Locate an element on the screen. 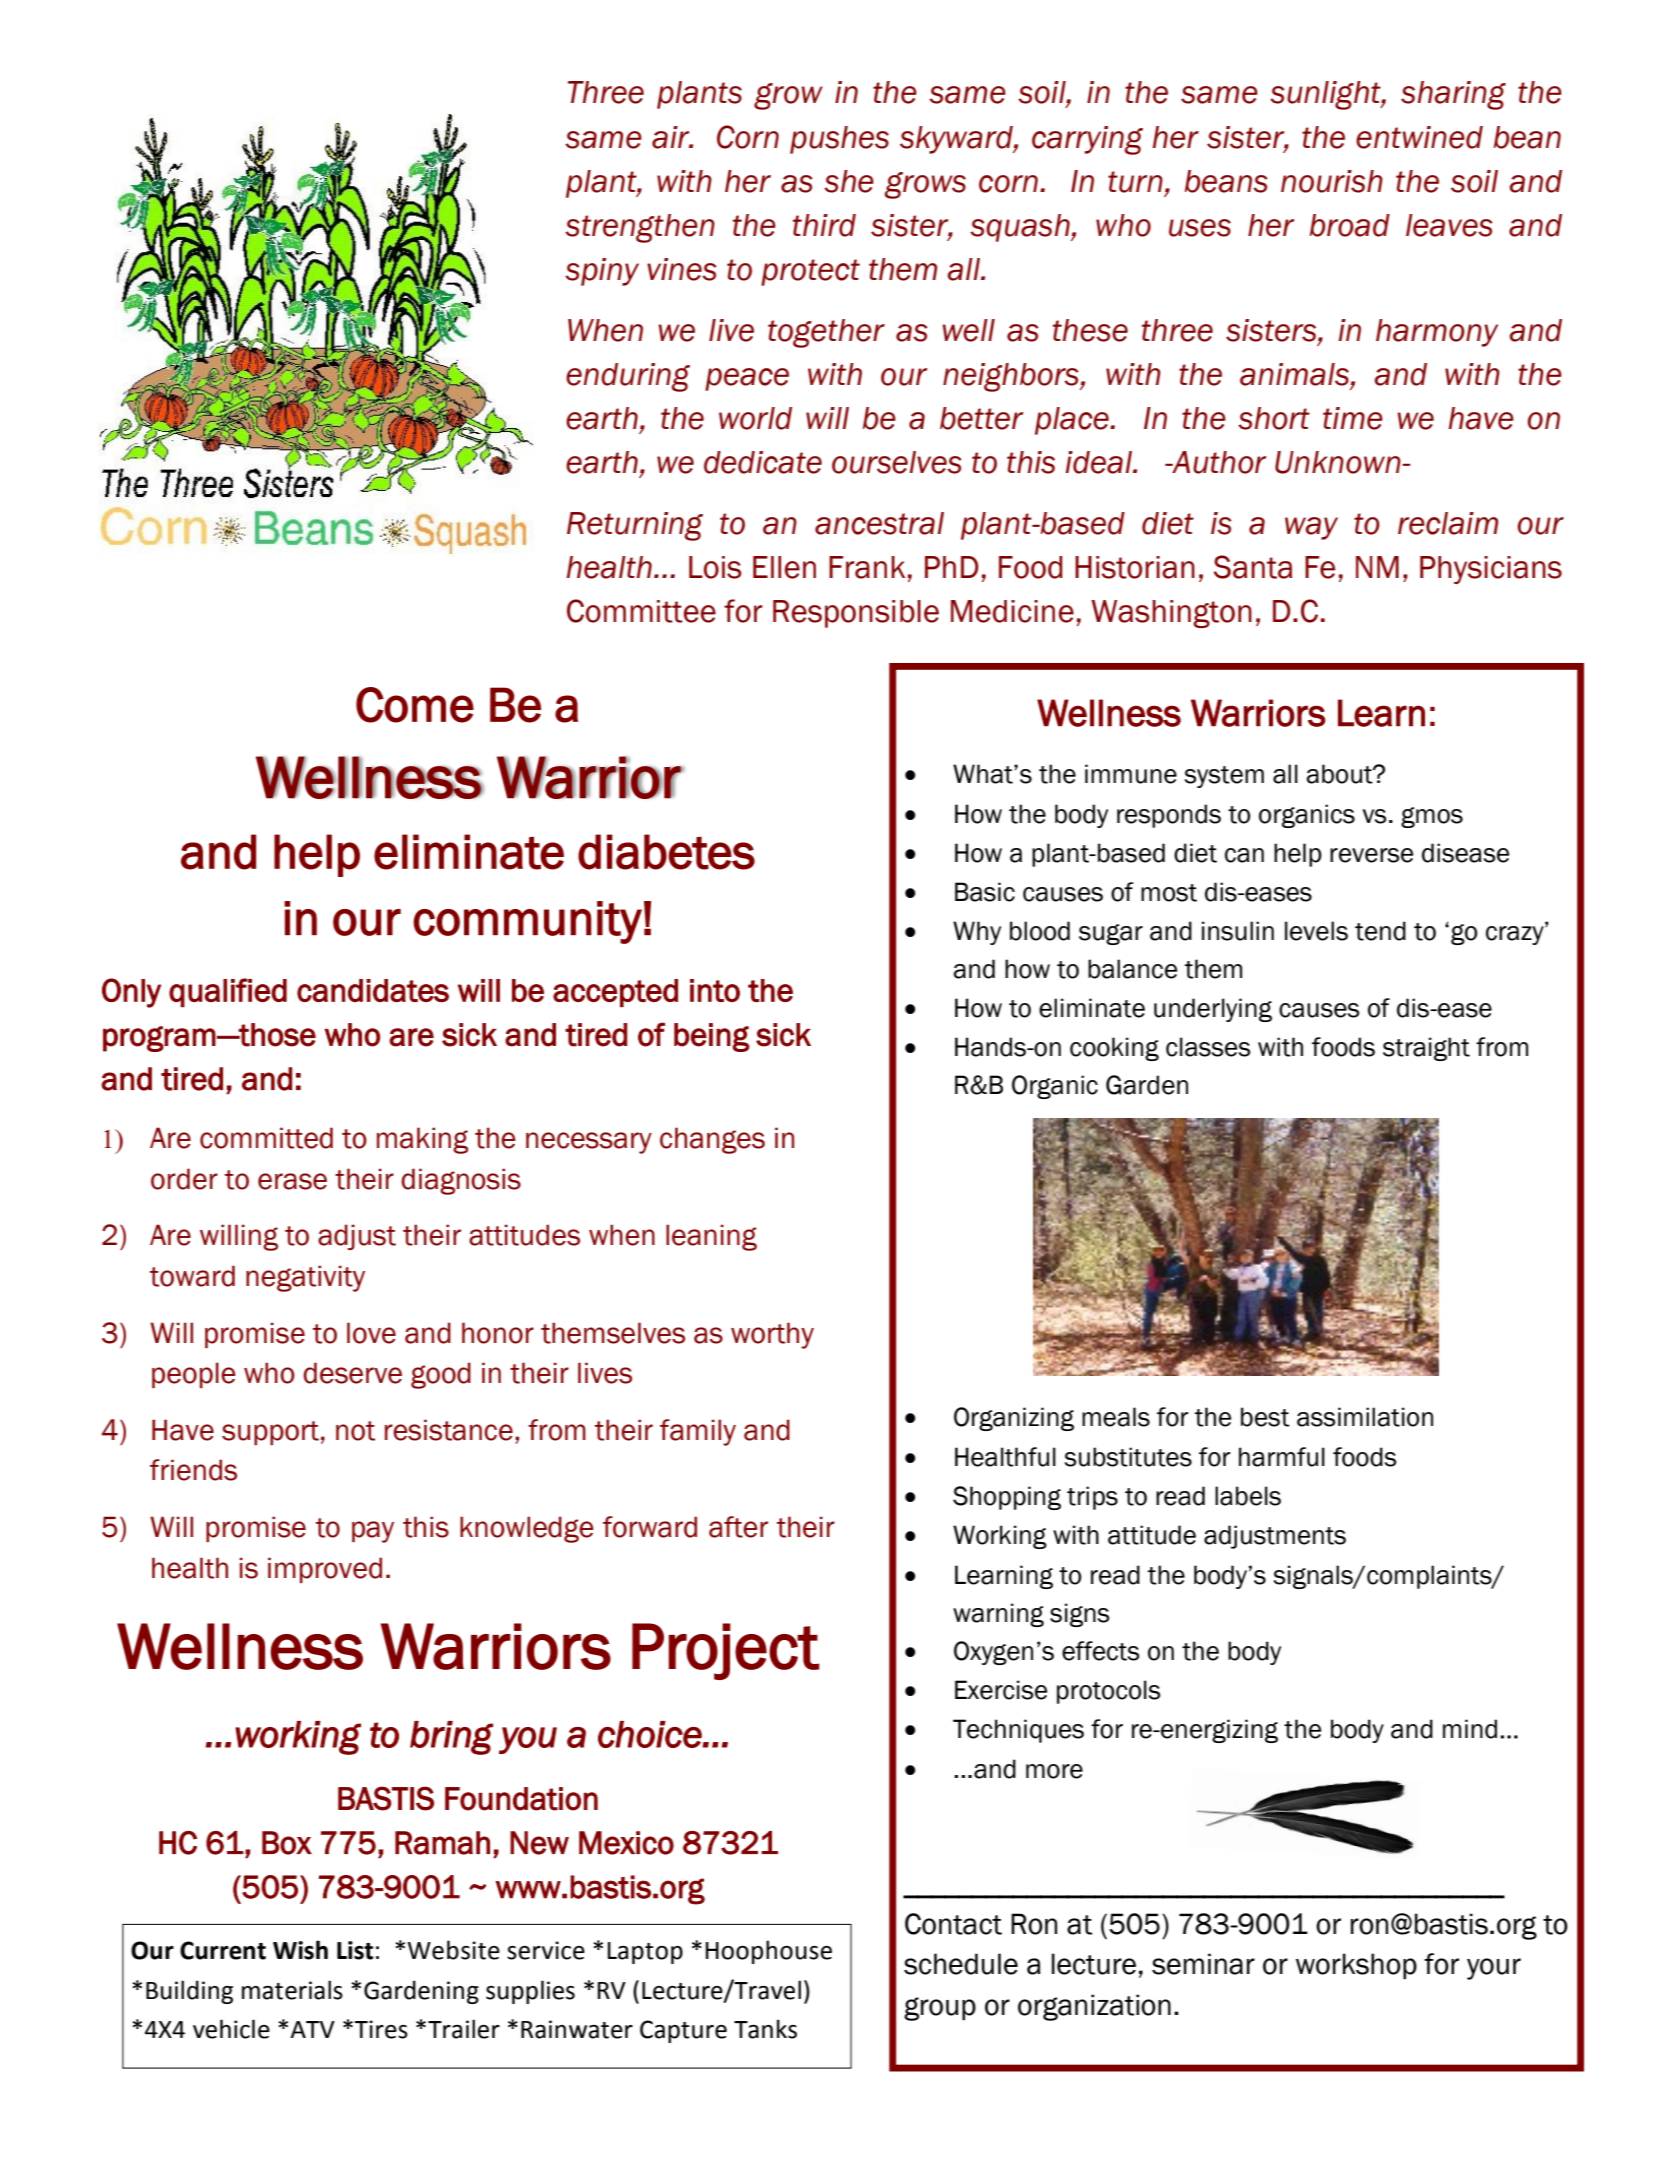 The image size is (1669, 2160). after is located at coordinates (738, 1527).
